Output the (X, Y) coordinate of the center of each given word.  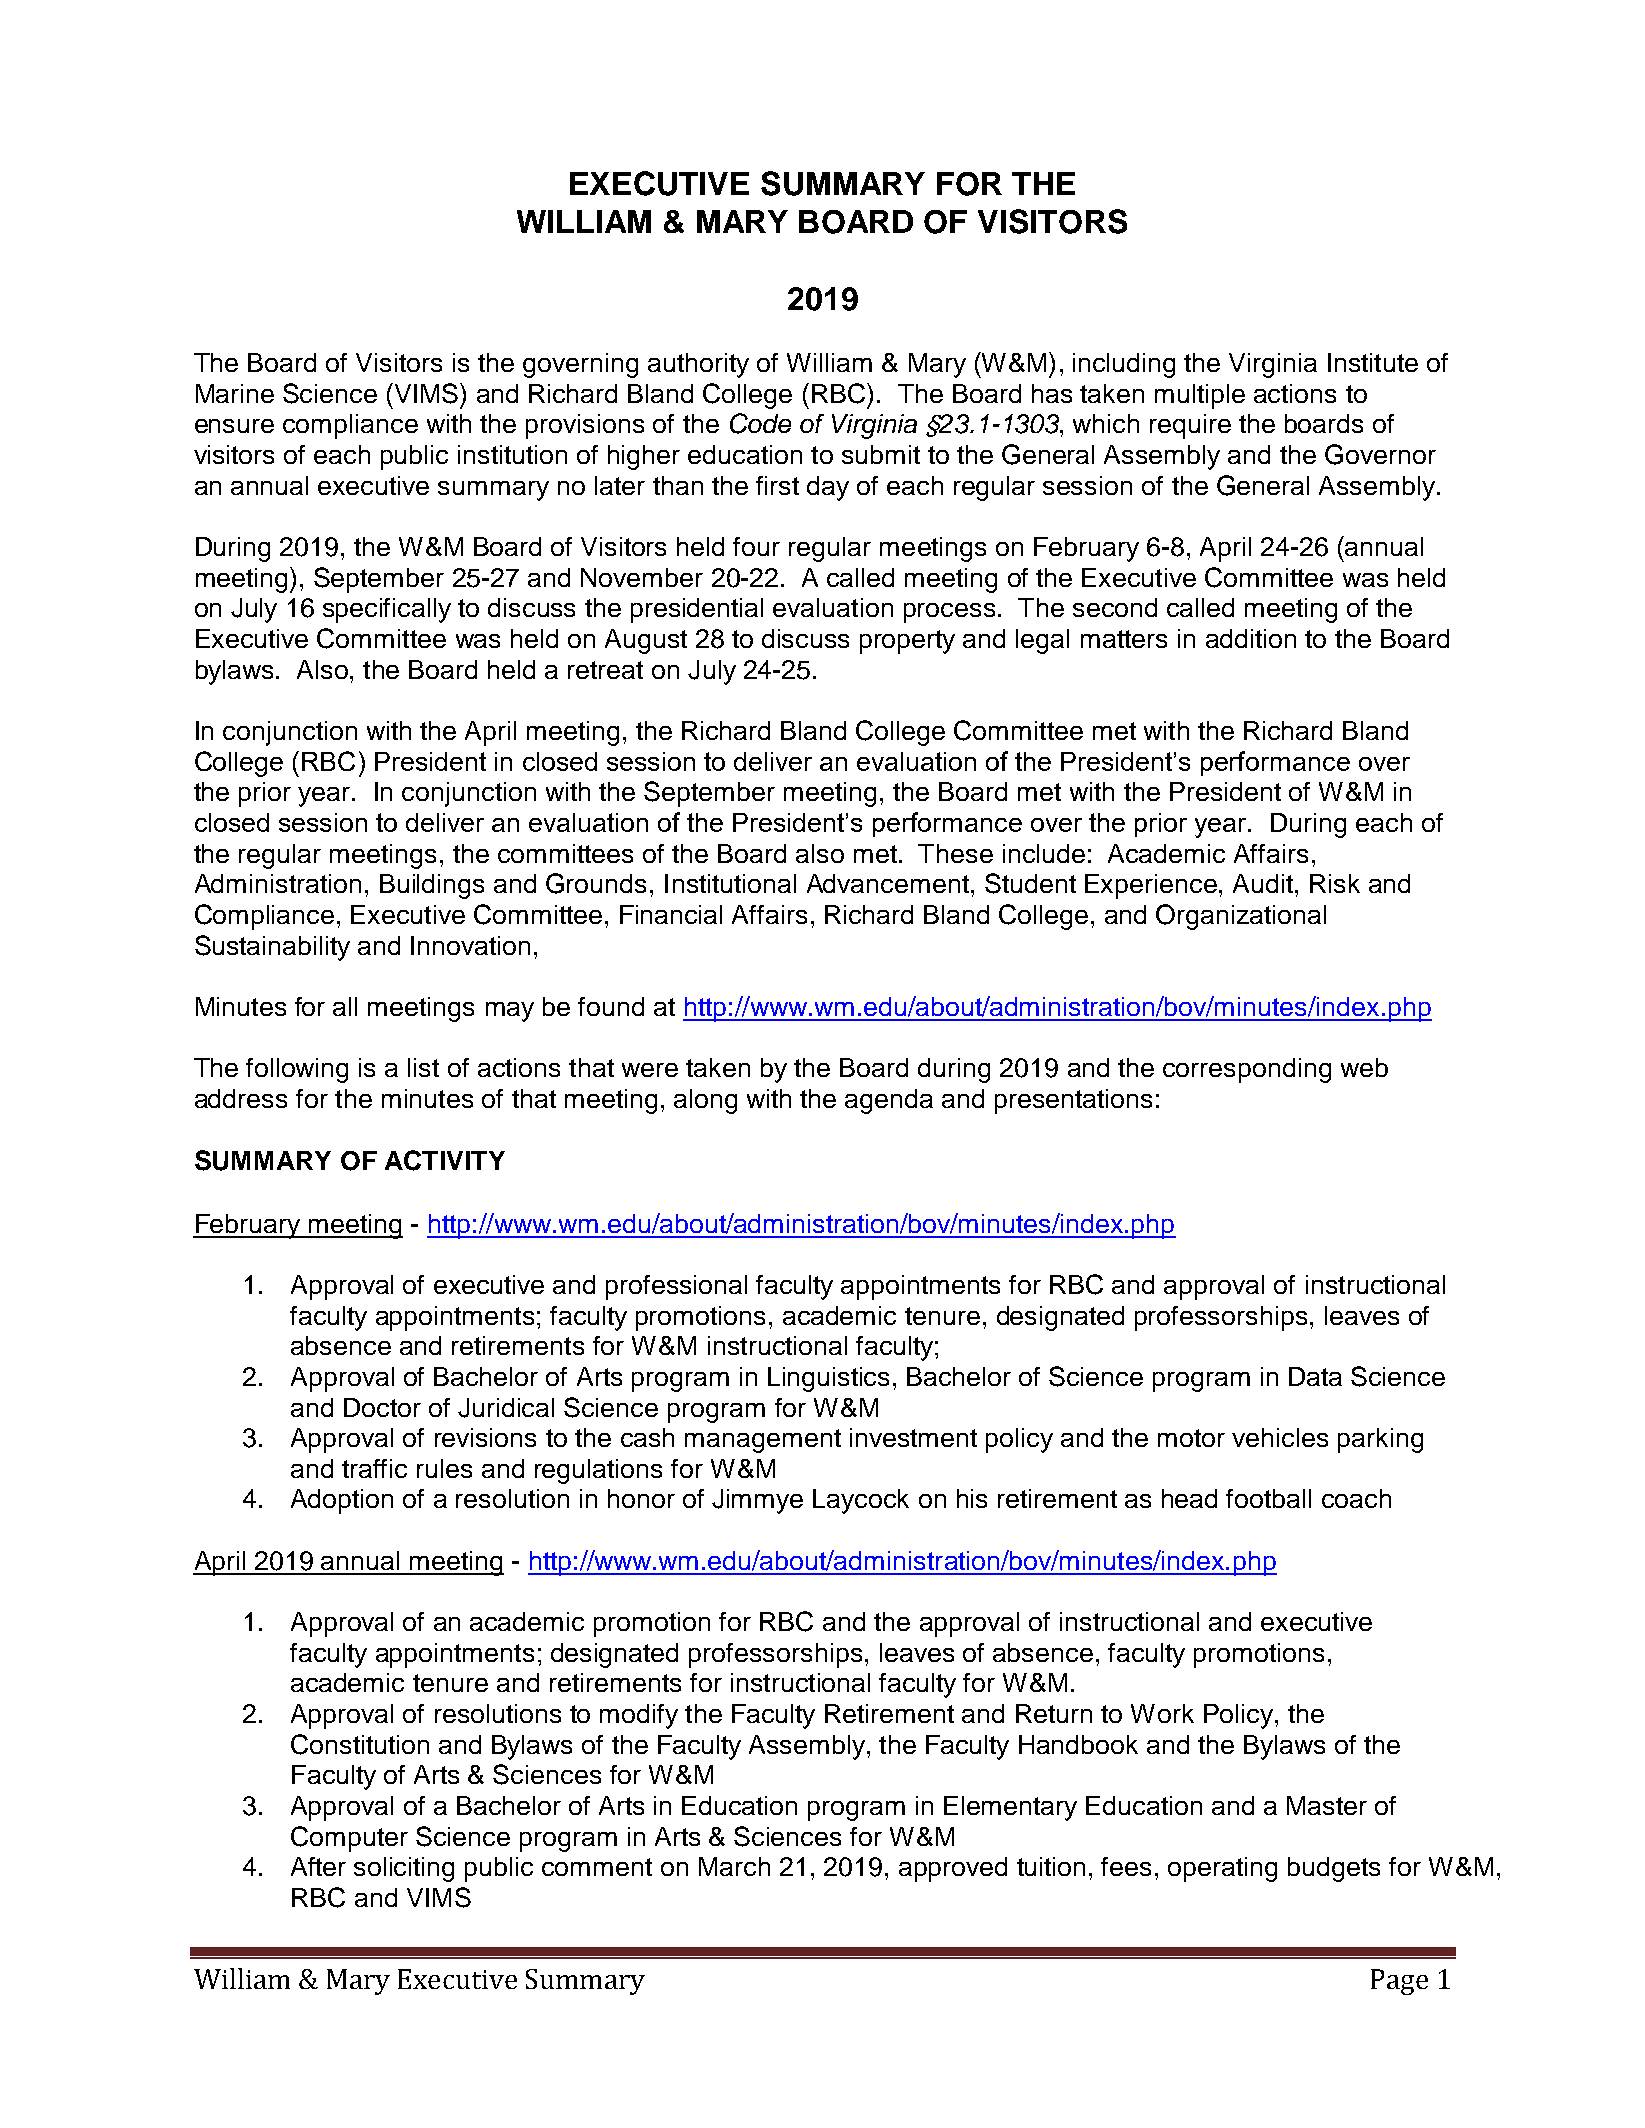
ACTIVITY (445, 1160)
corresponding (1247, 1070)
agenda (889, 1101)
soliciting (404, 1869)
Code (760, 423)
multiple (1200, 396)
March (734, 1866)
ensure (234, 426)
